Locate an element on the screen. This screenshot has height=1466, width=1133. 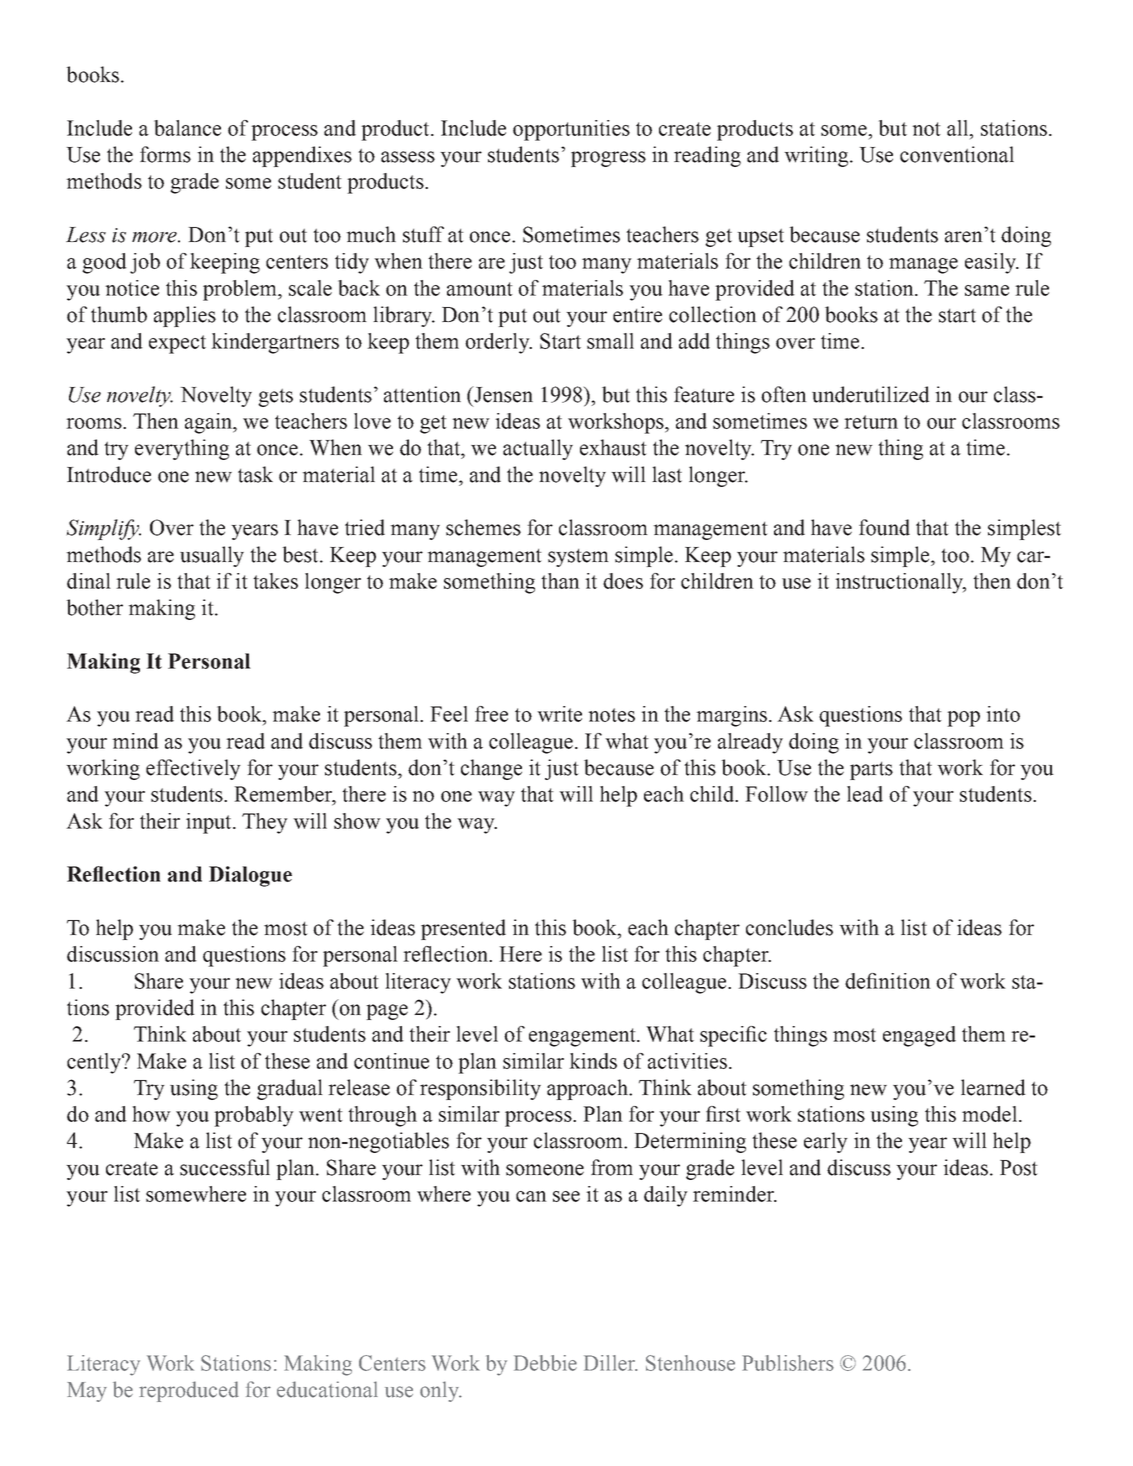
kinds is located at coordinates (593, 1061).
